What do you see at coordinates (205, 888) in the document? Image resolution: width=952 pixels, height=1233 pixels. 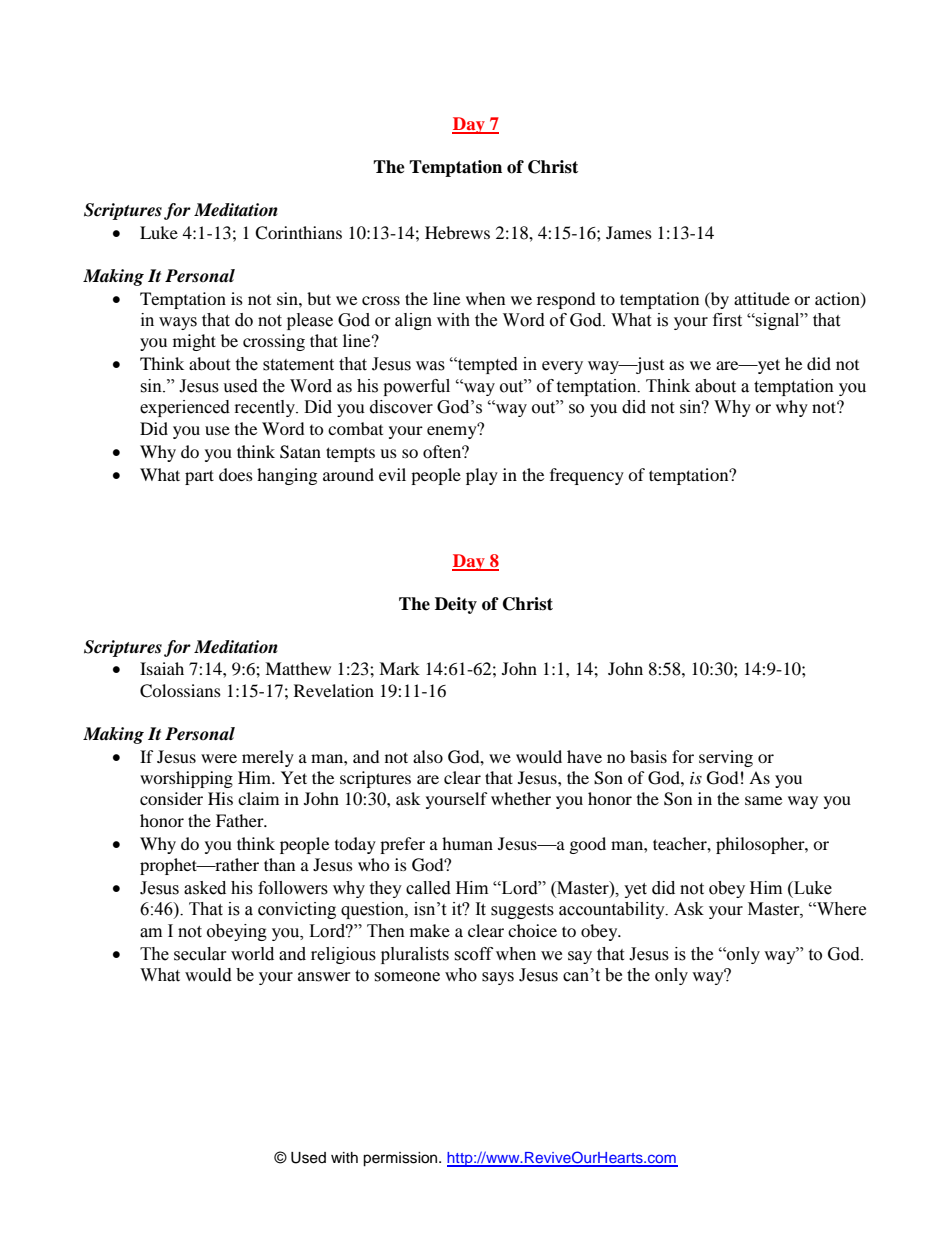 I see `asked` at bounding box center [205, 888].
